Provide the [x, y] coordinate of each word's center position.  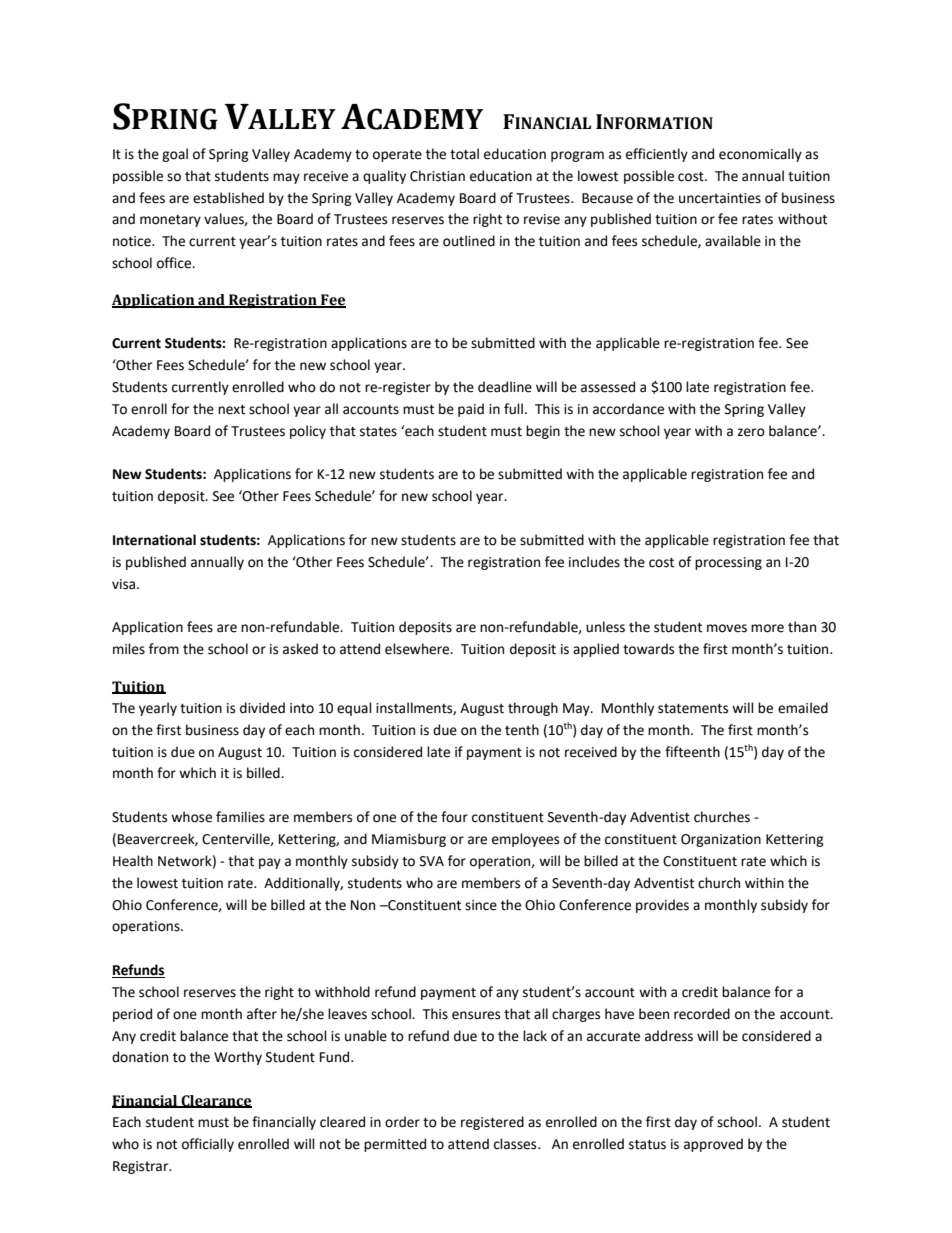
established [228, 198]
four [454, 817]
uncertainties [720, 198]
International [154, 540]
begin [543, 432]
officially [208, 1145]
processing [728, 563]
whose [191, 817]
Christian [437, 176]
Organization [721, 840]
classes [516, 1144]
